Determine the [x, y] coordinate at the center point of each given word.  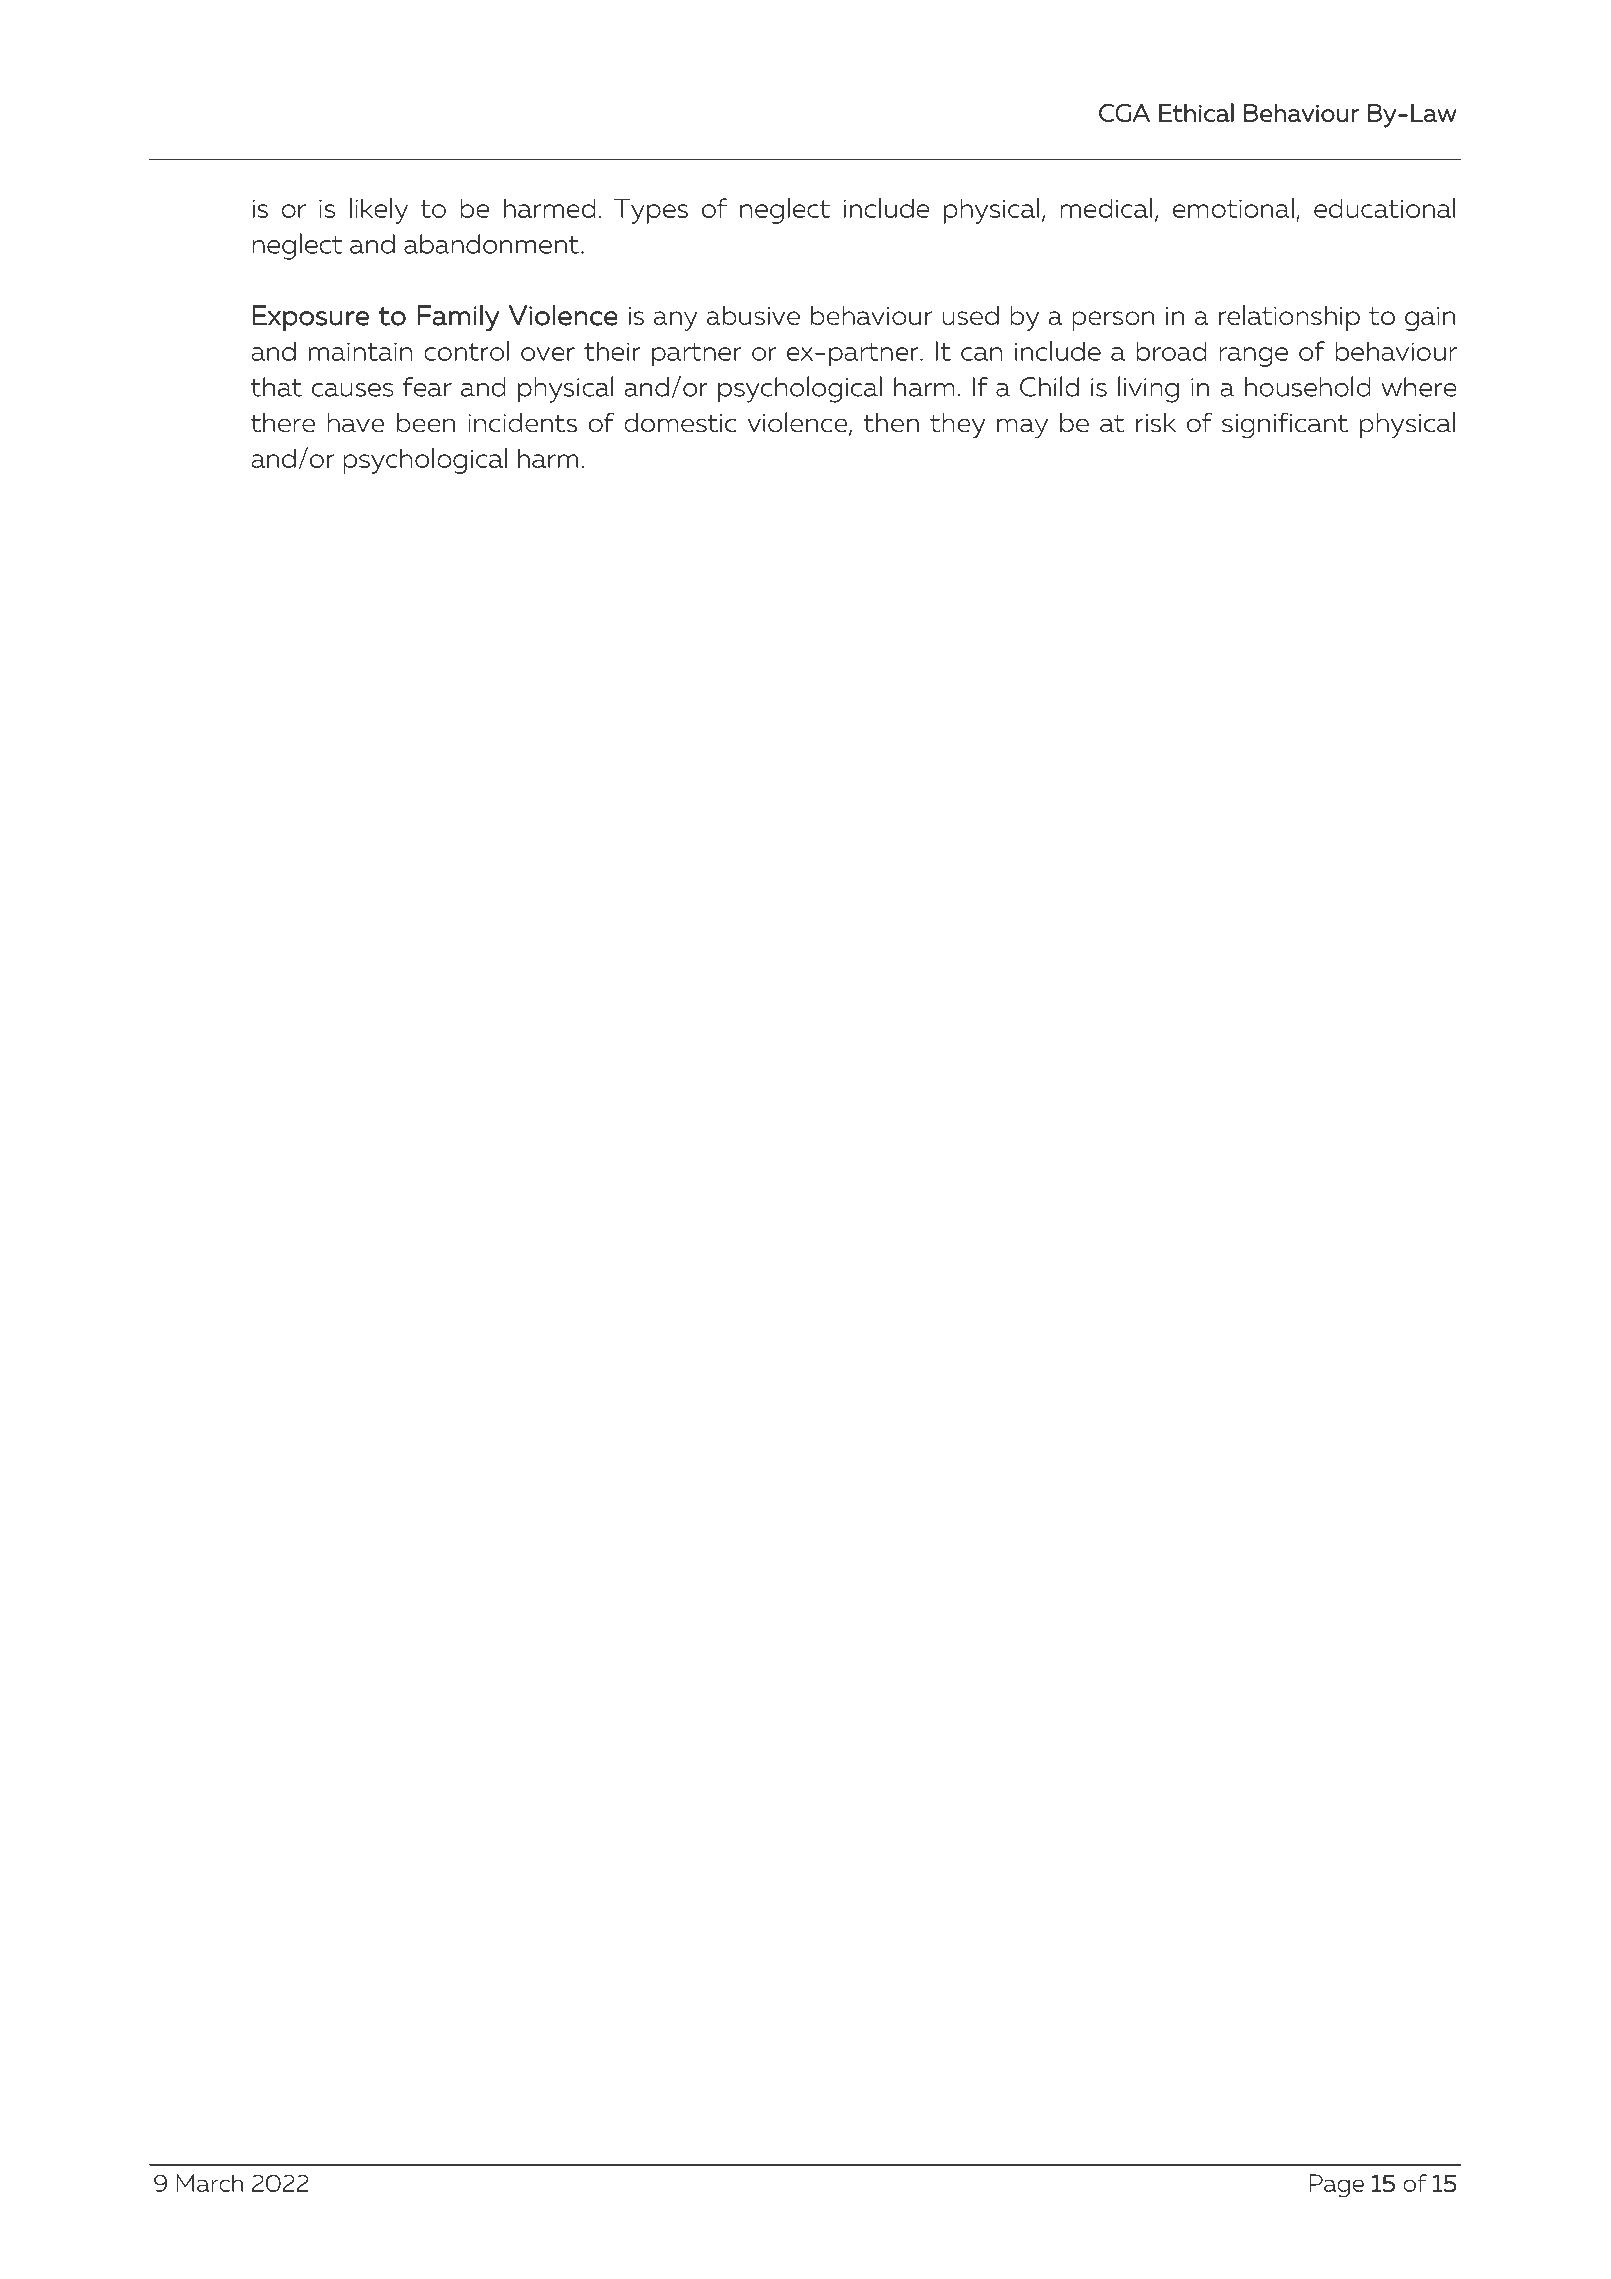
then [891, 423]
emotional [1233, 208]
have [355, 423]
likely [379, 211]
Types [651, 211]
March [209, 2183]
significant [1285, 425]
